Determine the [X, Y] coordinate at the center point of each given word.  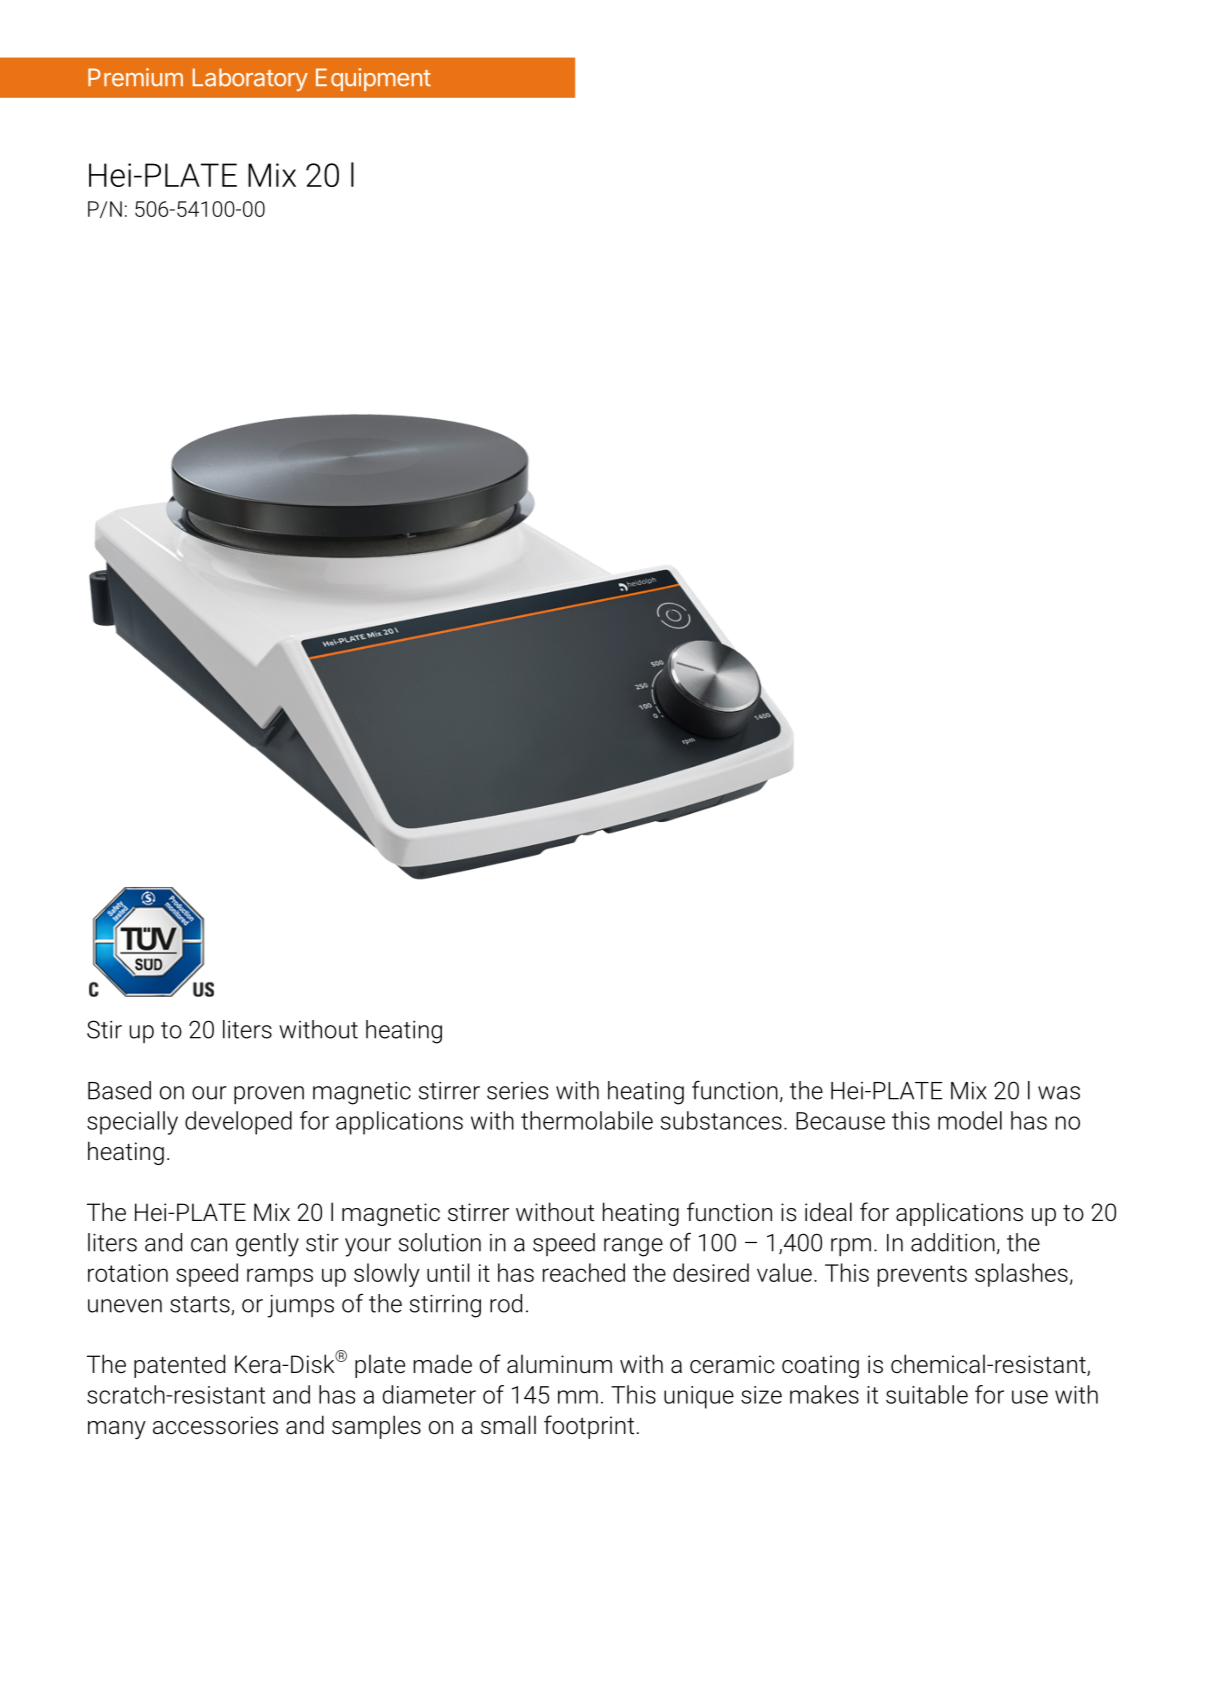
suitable [927, 1394]
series [517, 1091]
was [1059, 1093]
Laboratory [250, 79]
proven [269, 1095]
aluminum [559, 1364]
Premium [135, 77]
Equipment [373, 79]
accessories [215, 1425]
